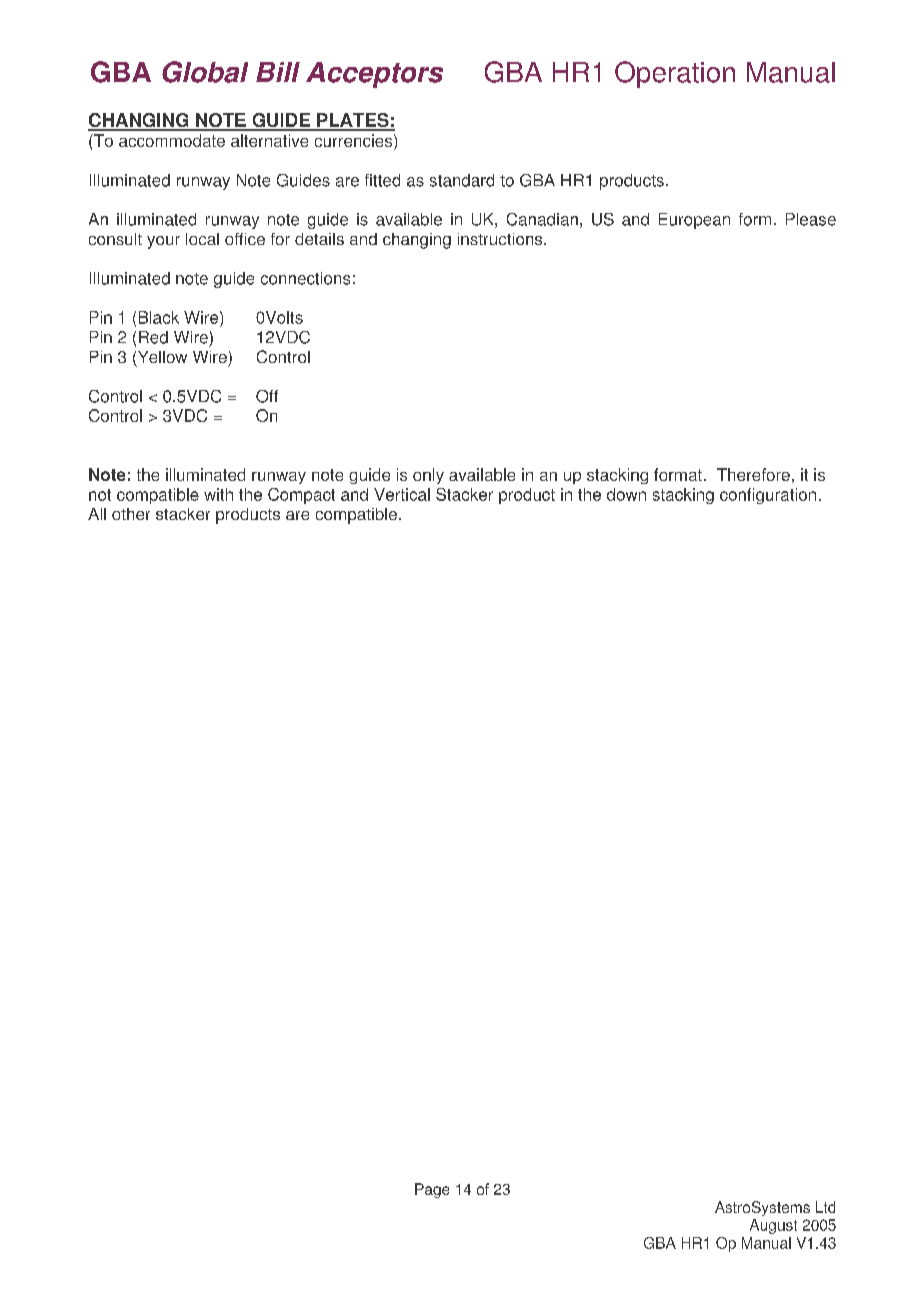  I want to click on other, so click(131, 514).
